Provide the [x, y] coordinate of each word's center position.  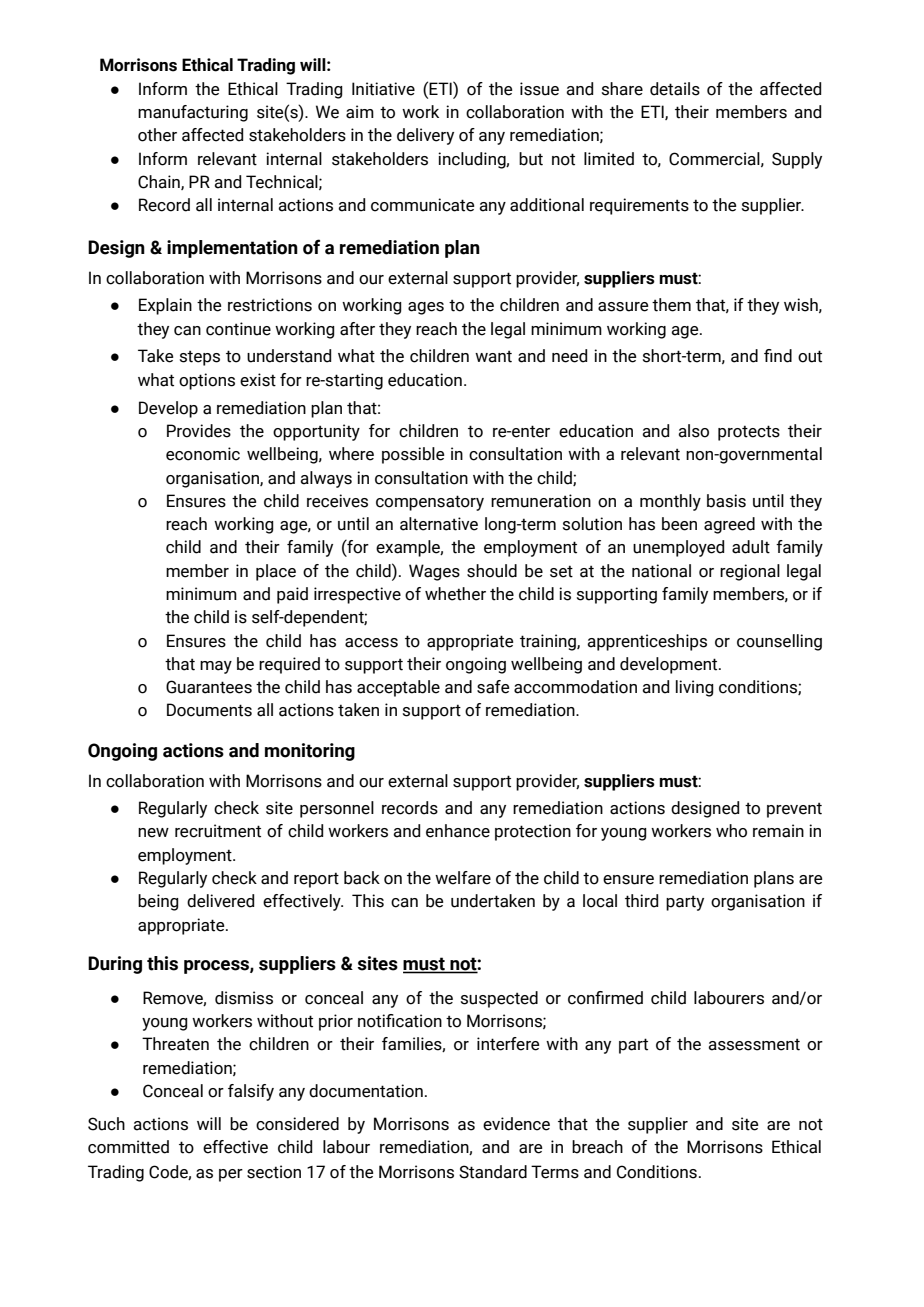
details [675, 89]
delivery [425, 136]
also [693, 431]
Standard [493, 1172]
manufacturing [193, 113]
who [731, 831]
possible [413, 455]
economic [203, 454]
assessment [754, 1044]
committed [128, 1147]
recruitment [218, 831]
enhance [458, 831]
